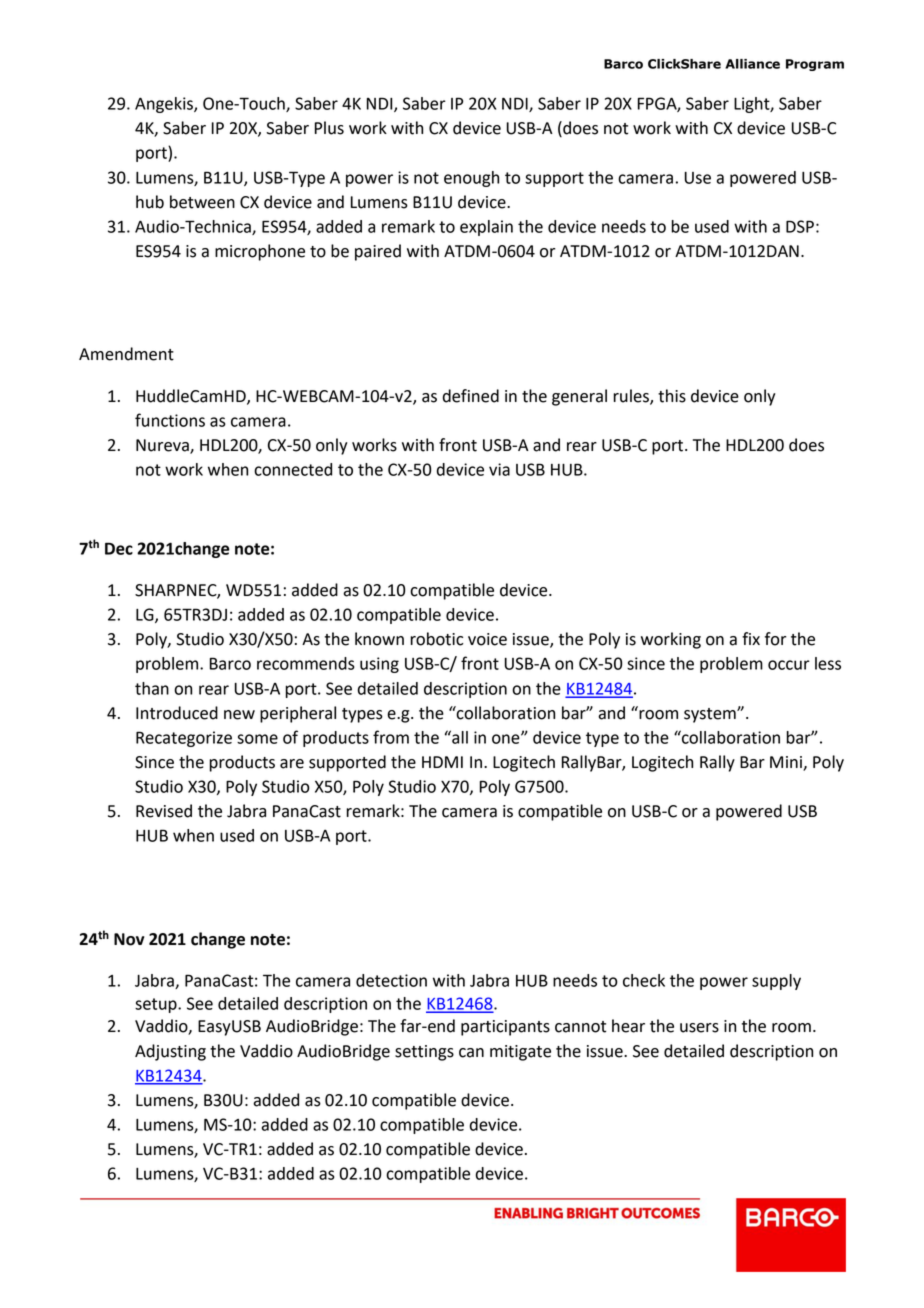 This screenshot has height=1308, width=924. What do you see at coordinates (752, 64) in the screenshot?
I see `Alliance` at bounding box center [752, 64].
